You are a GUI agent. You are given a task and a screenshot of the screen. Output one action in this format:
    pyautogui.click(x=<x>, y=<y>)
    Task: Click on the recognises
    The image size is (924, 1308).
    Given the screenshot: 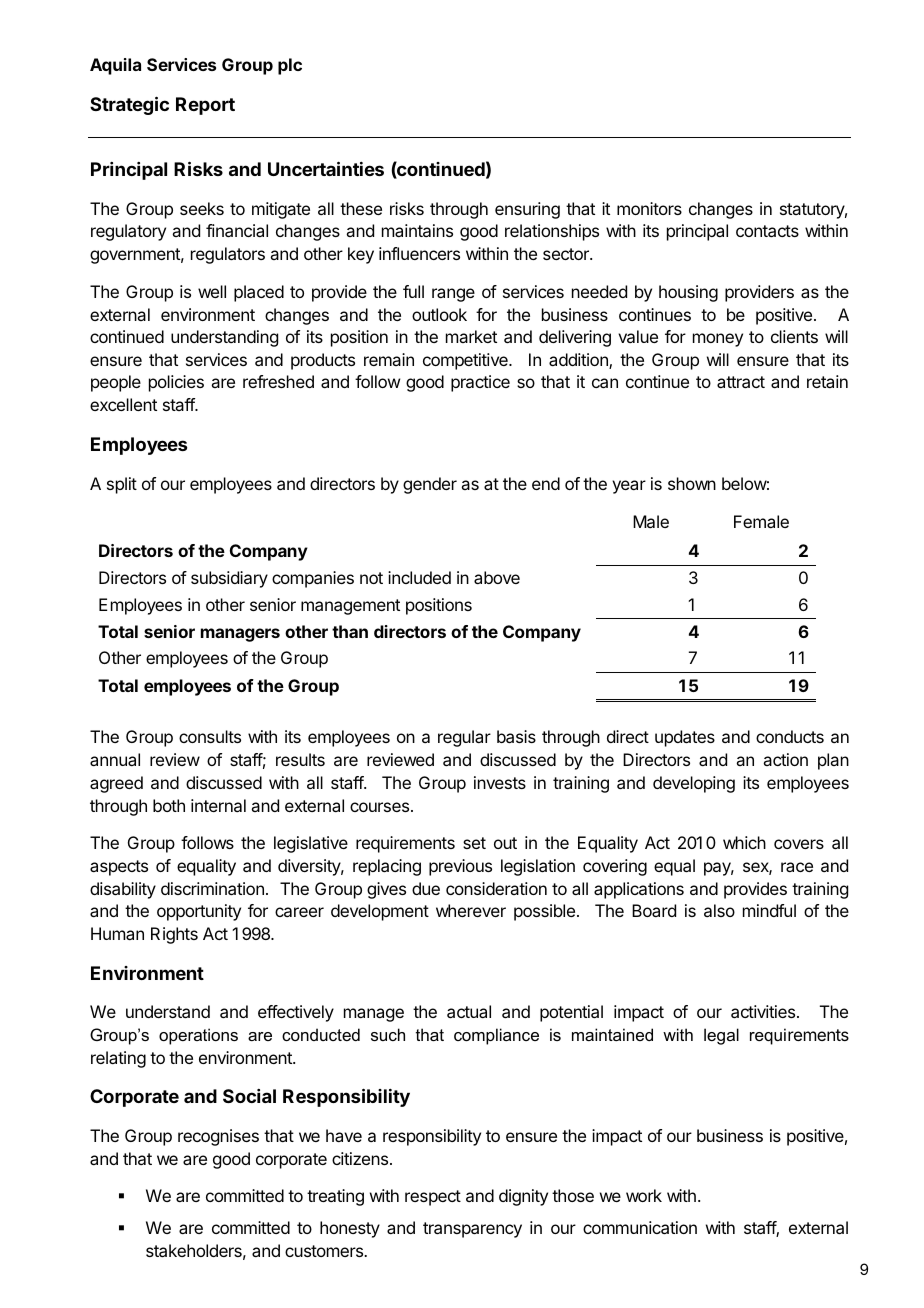 What is the action you would take?
    pyautogui.click(x=218, y=1137)
